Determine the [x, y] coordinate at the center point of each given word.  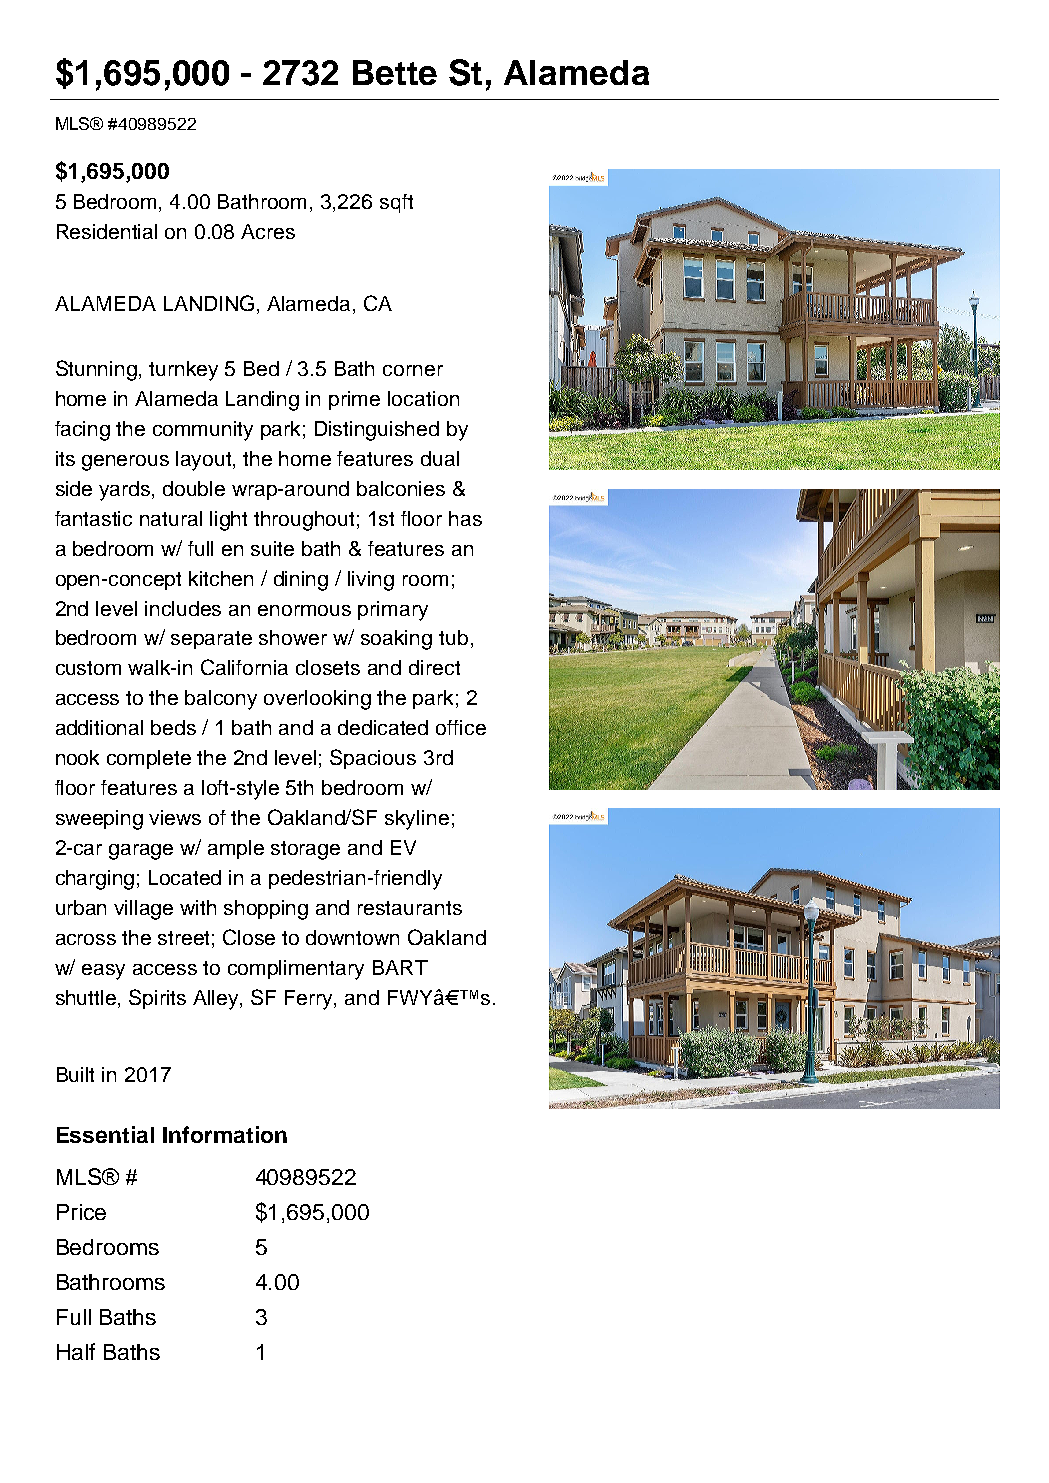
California [244, 667]
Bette [395, 72]
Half [76, 1351]
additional [99, 727]
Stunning [98, 370]
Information [225, 1134]
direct [434, 667]
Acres [268, 231]
